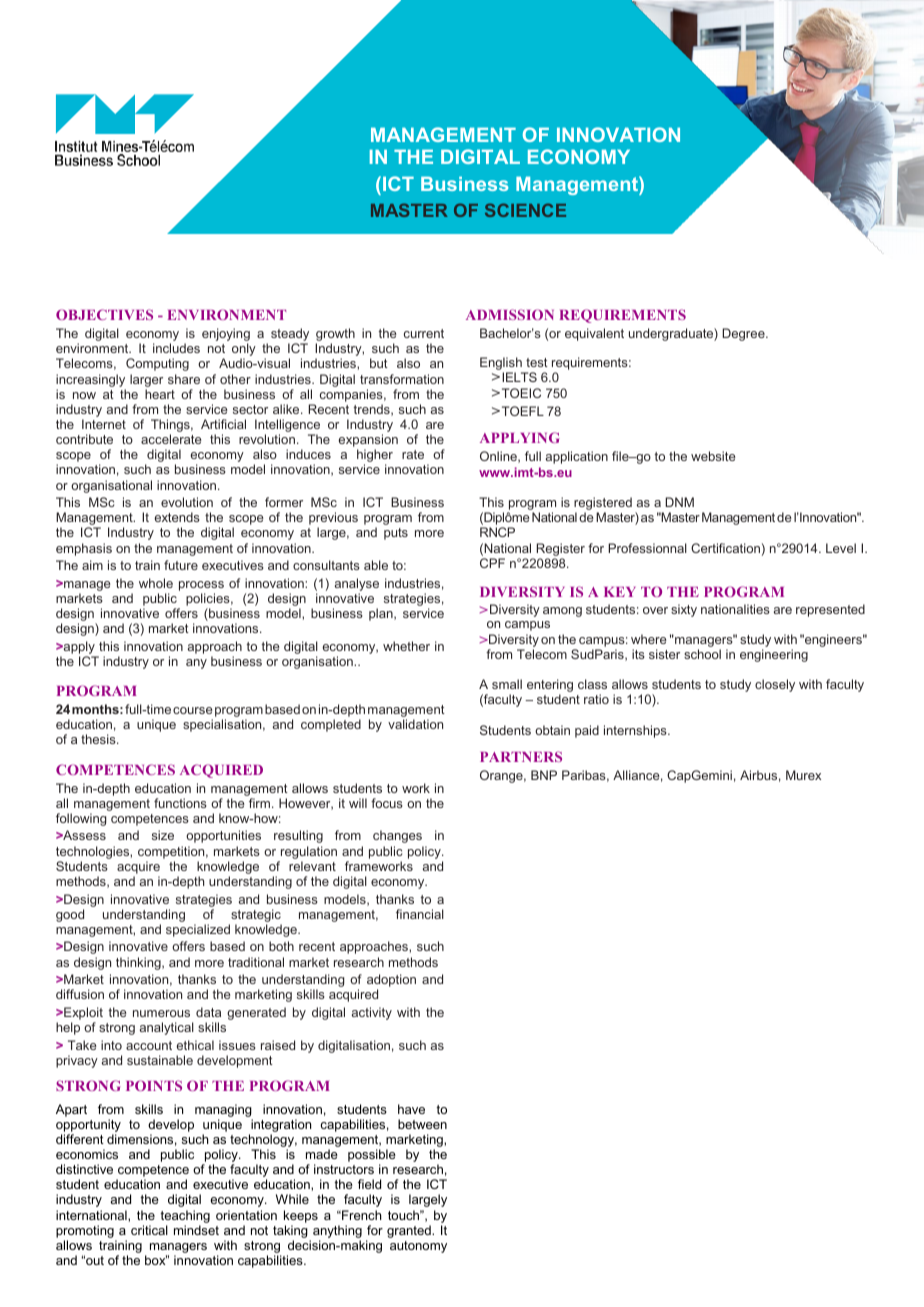 This page has width=924, height=1307. I want to click on validation, so click(415, 724).
